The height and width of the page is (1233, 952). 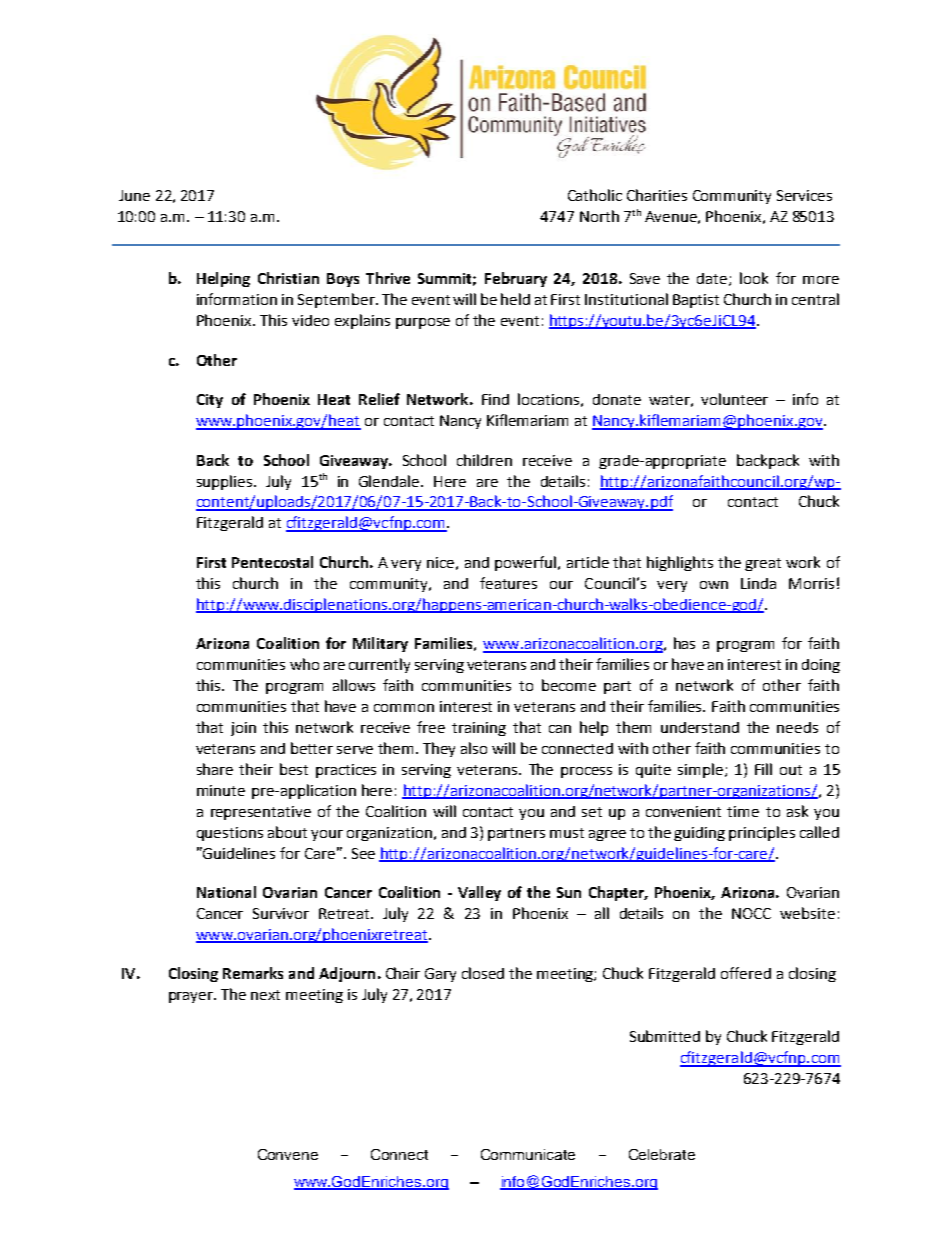 I want to click on children, so click(x=484, y=460).
